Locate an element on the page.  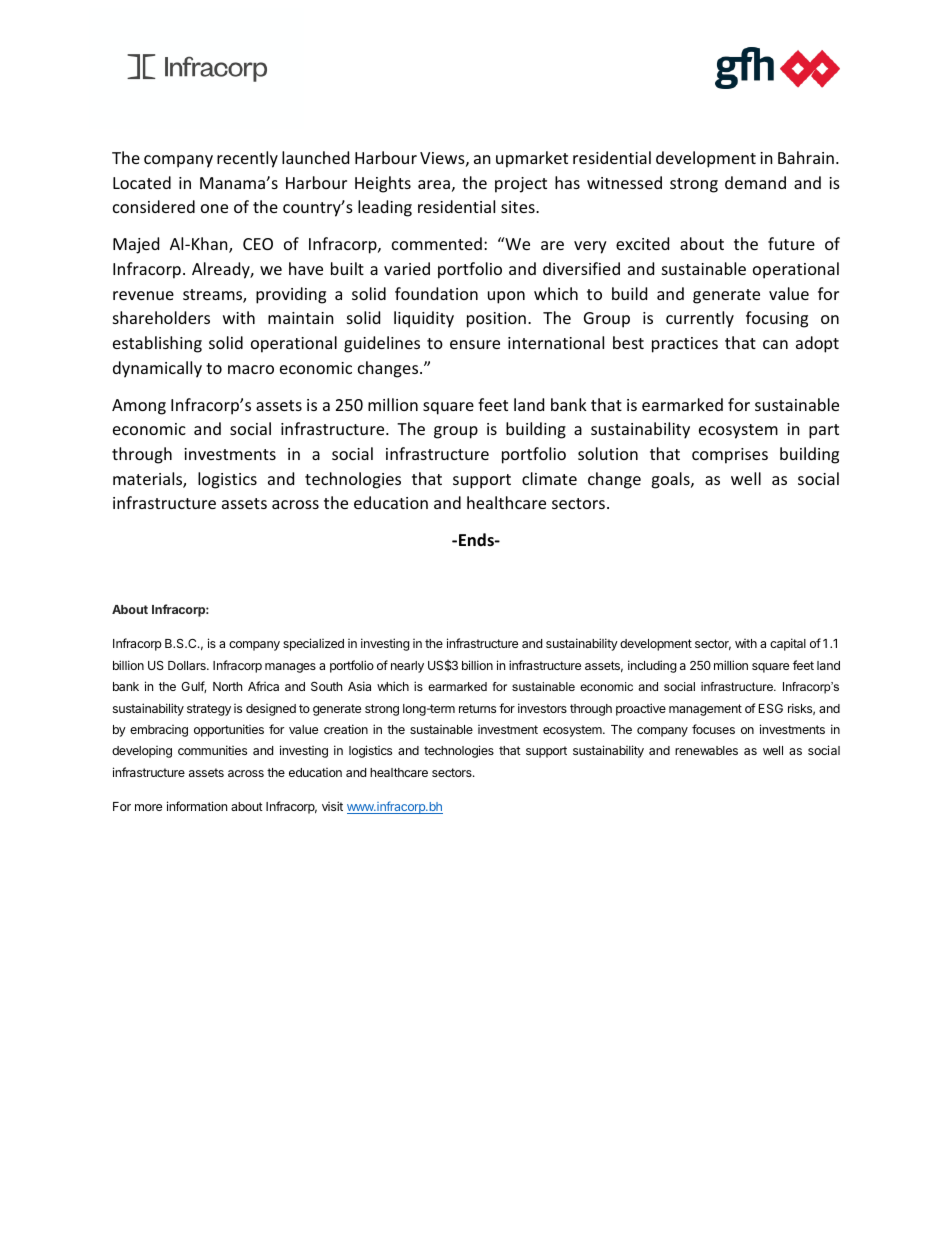
demand is located at coordinates (755, 182).
